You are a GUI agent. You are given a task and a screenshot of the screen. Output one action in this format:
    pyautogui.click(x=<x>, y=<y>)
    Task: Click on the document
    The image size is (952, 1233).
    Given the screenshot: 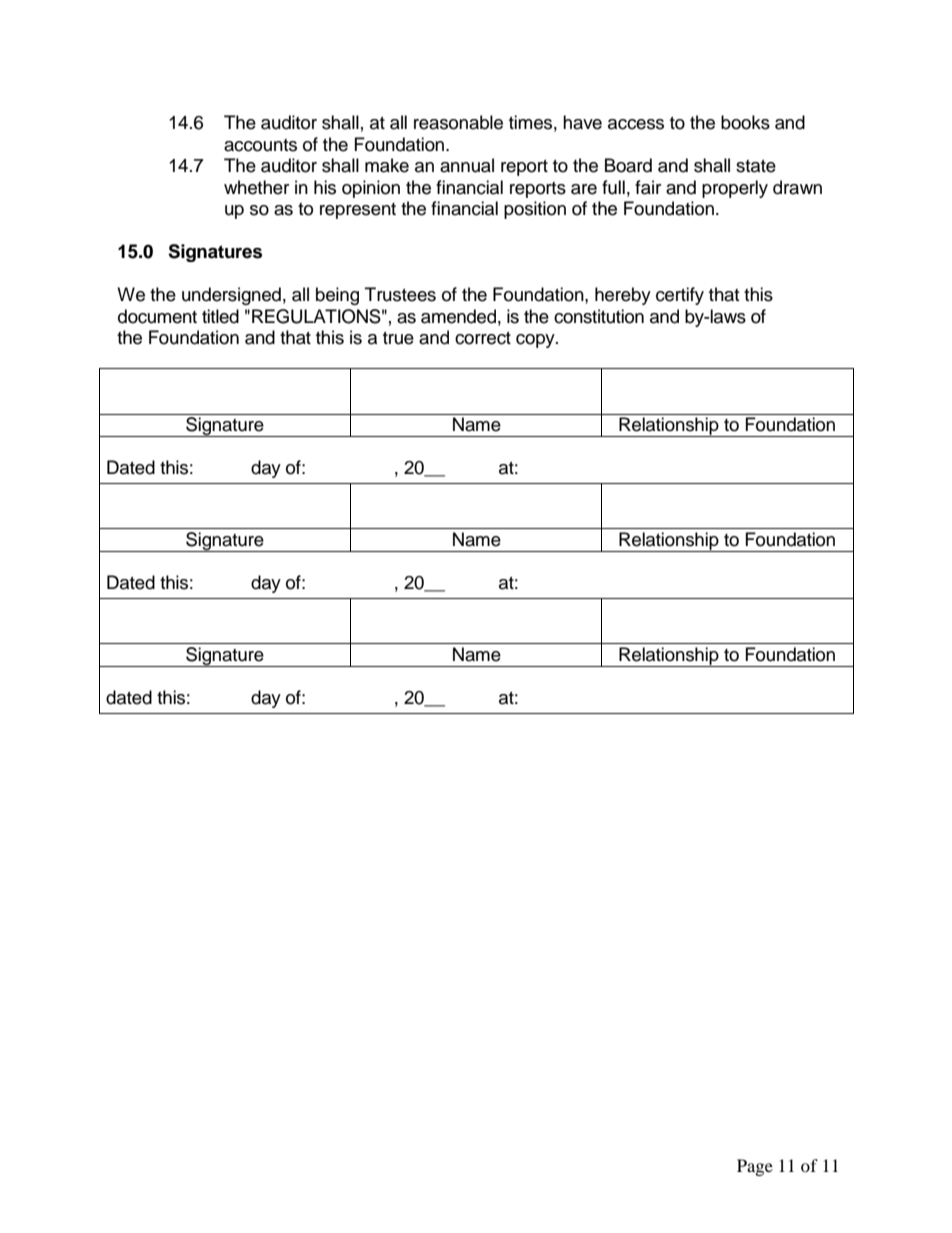 What is the action you would take?
    pyautogui.click(x=157, y=316)
